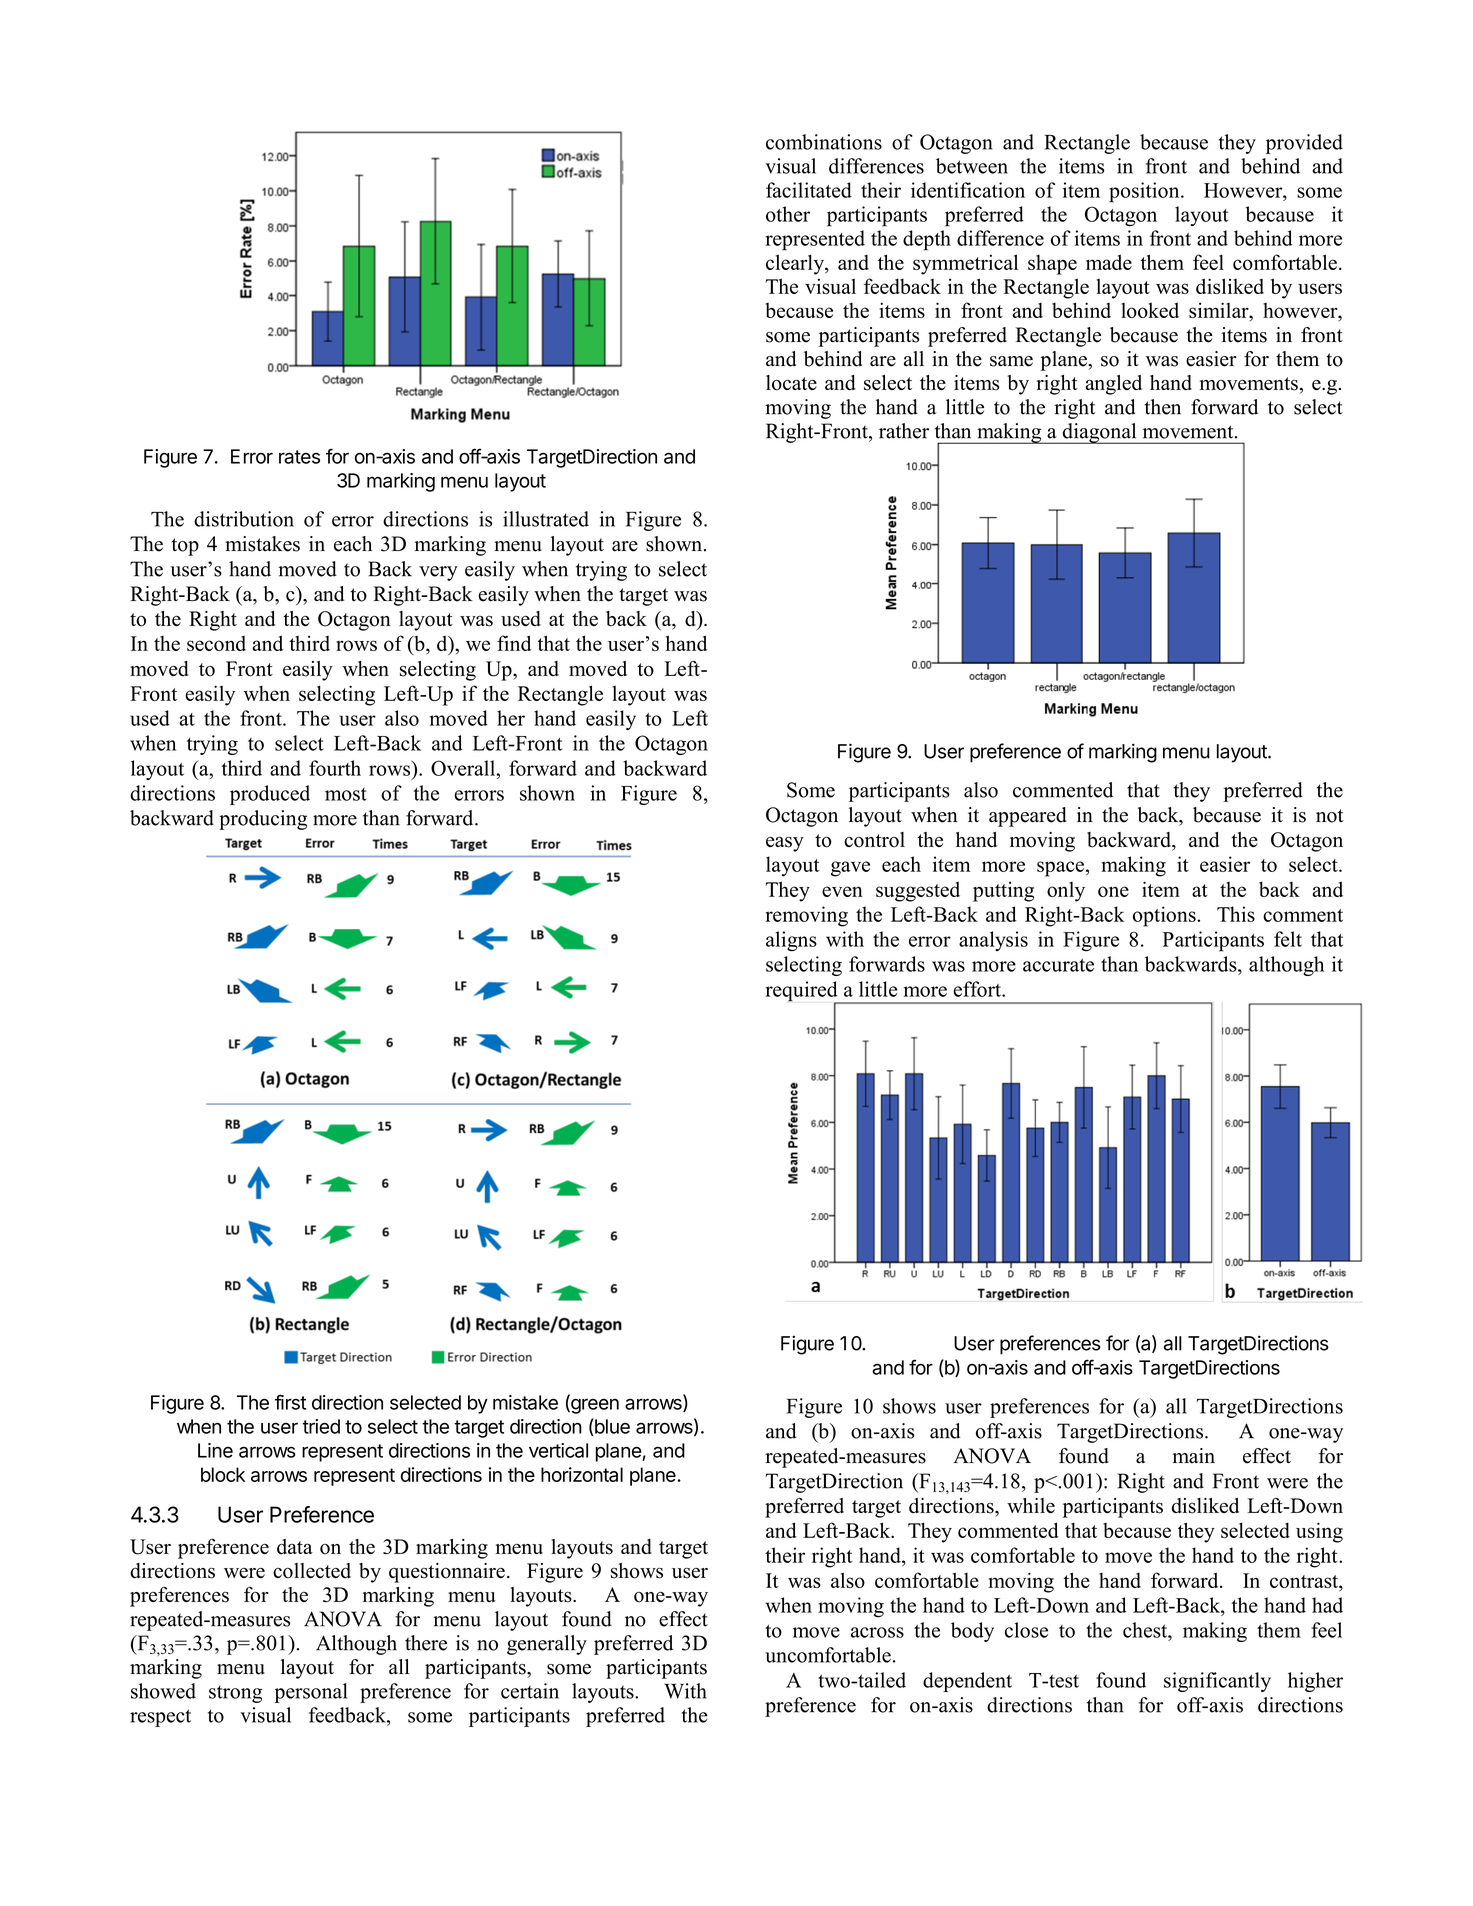 This screenshot has height=1906, width=1473. I want to click on other, so click(788, 214).
